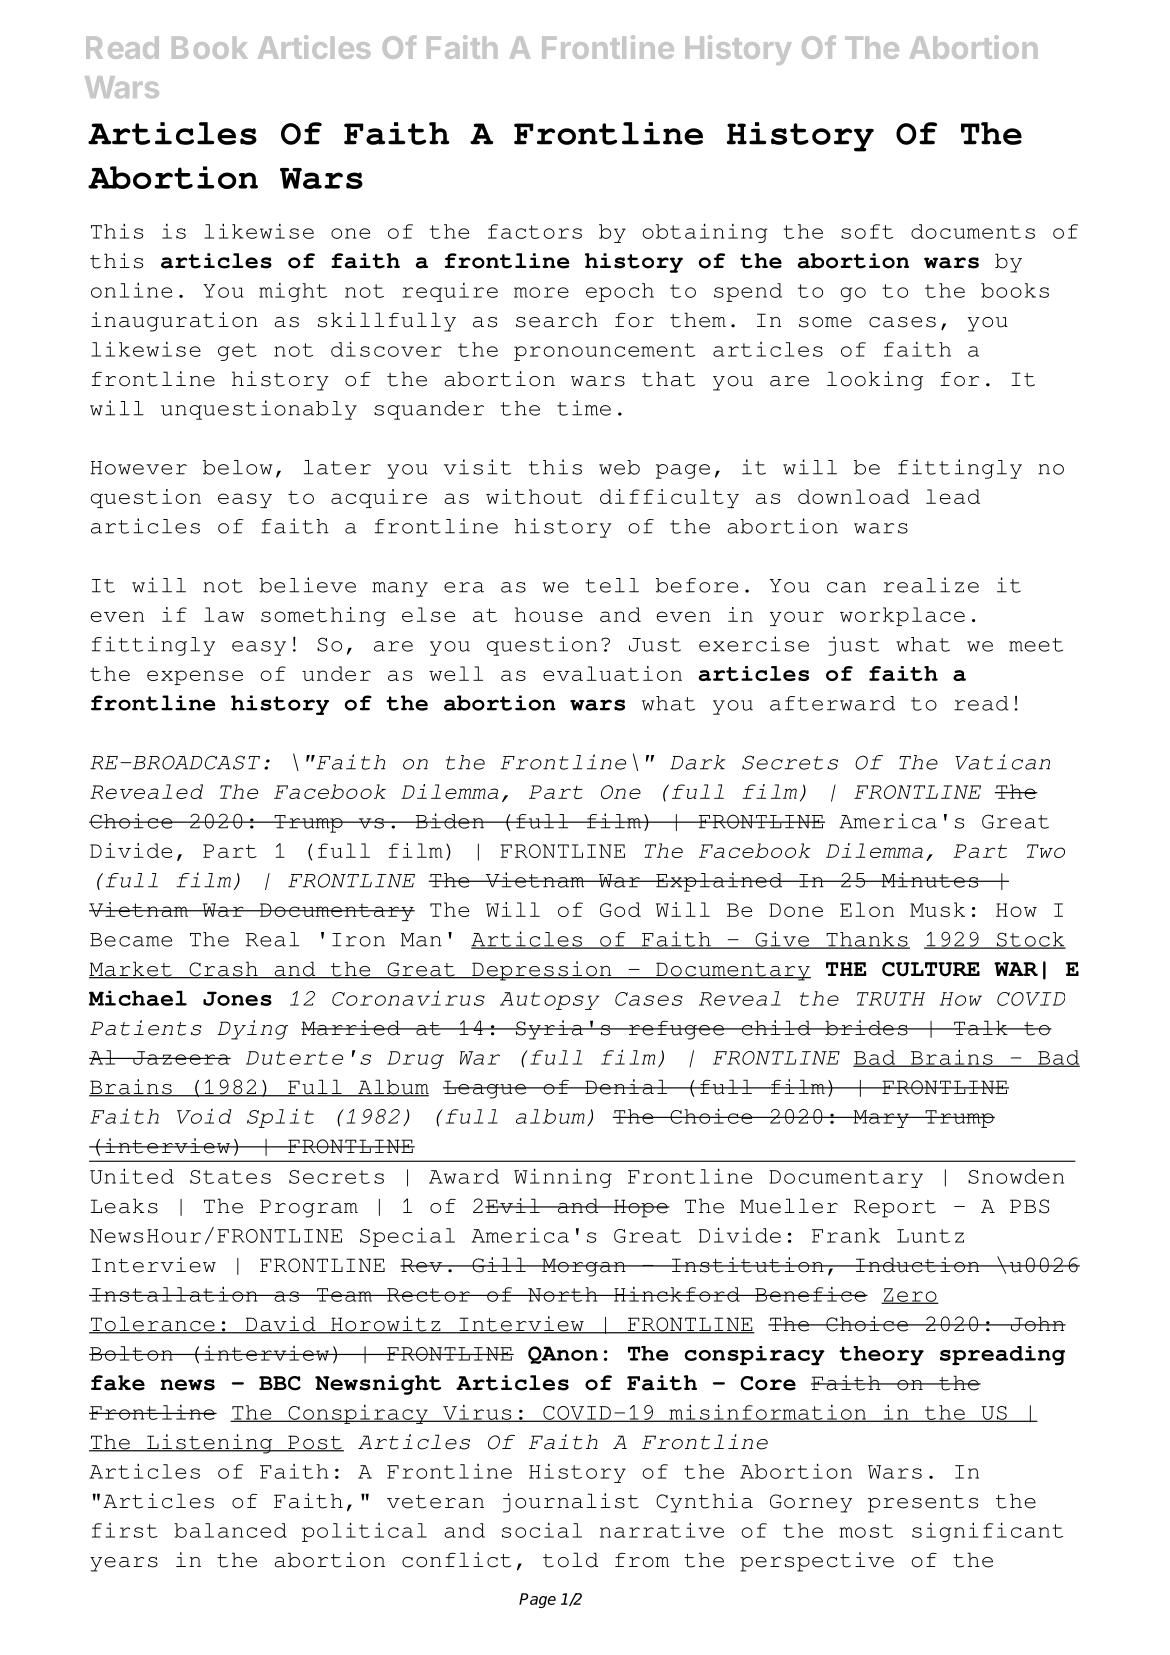  What do you see at coordinates (293, 292) in the screenshot?
I see `might` at bounding box center [293, 292].
